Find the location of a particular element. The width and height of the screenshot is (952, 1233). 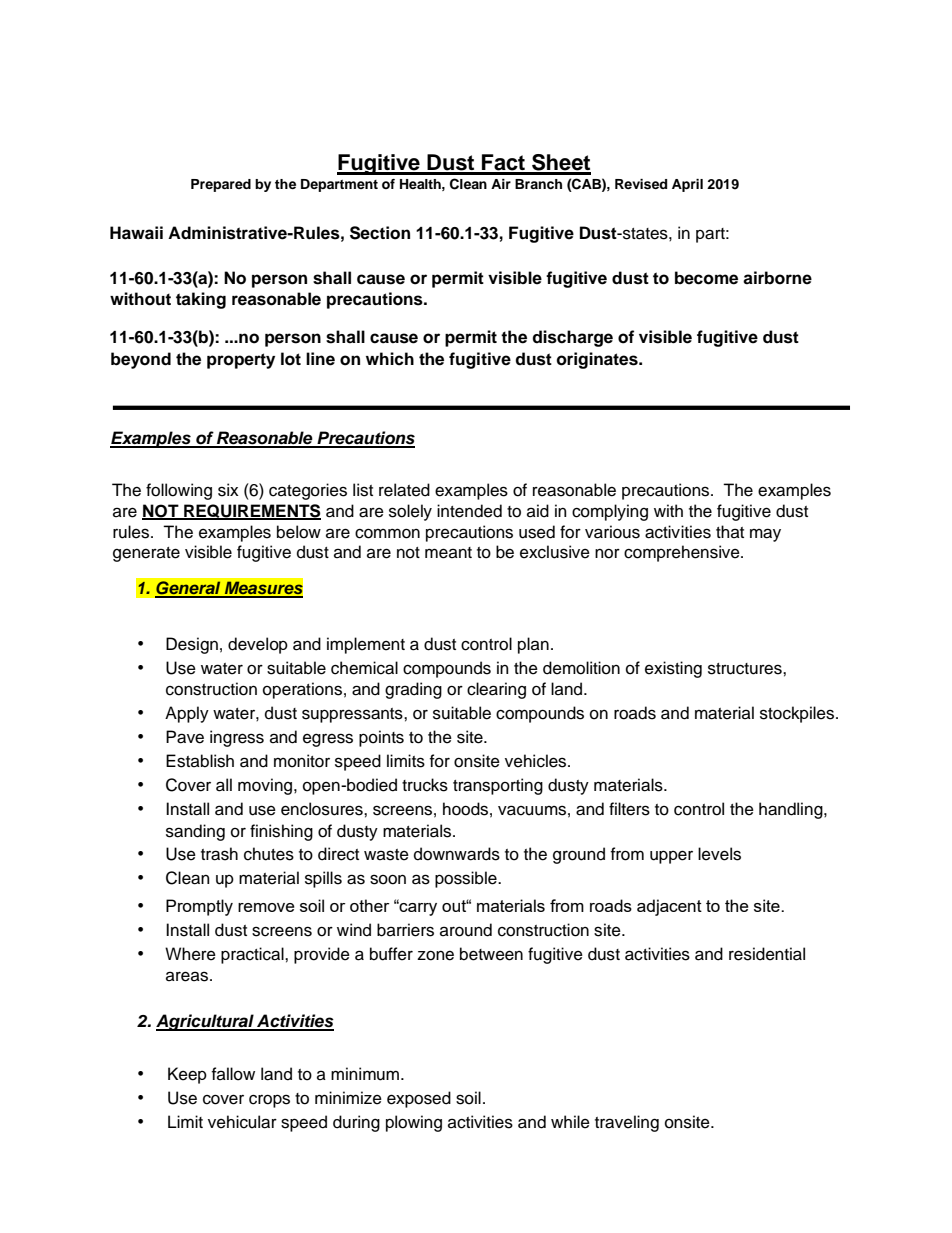

Branch is located at coordinates (538, 184).
